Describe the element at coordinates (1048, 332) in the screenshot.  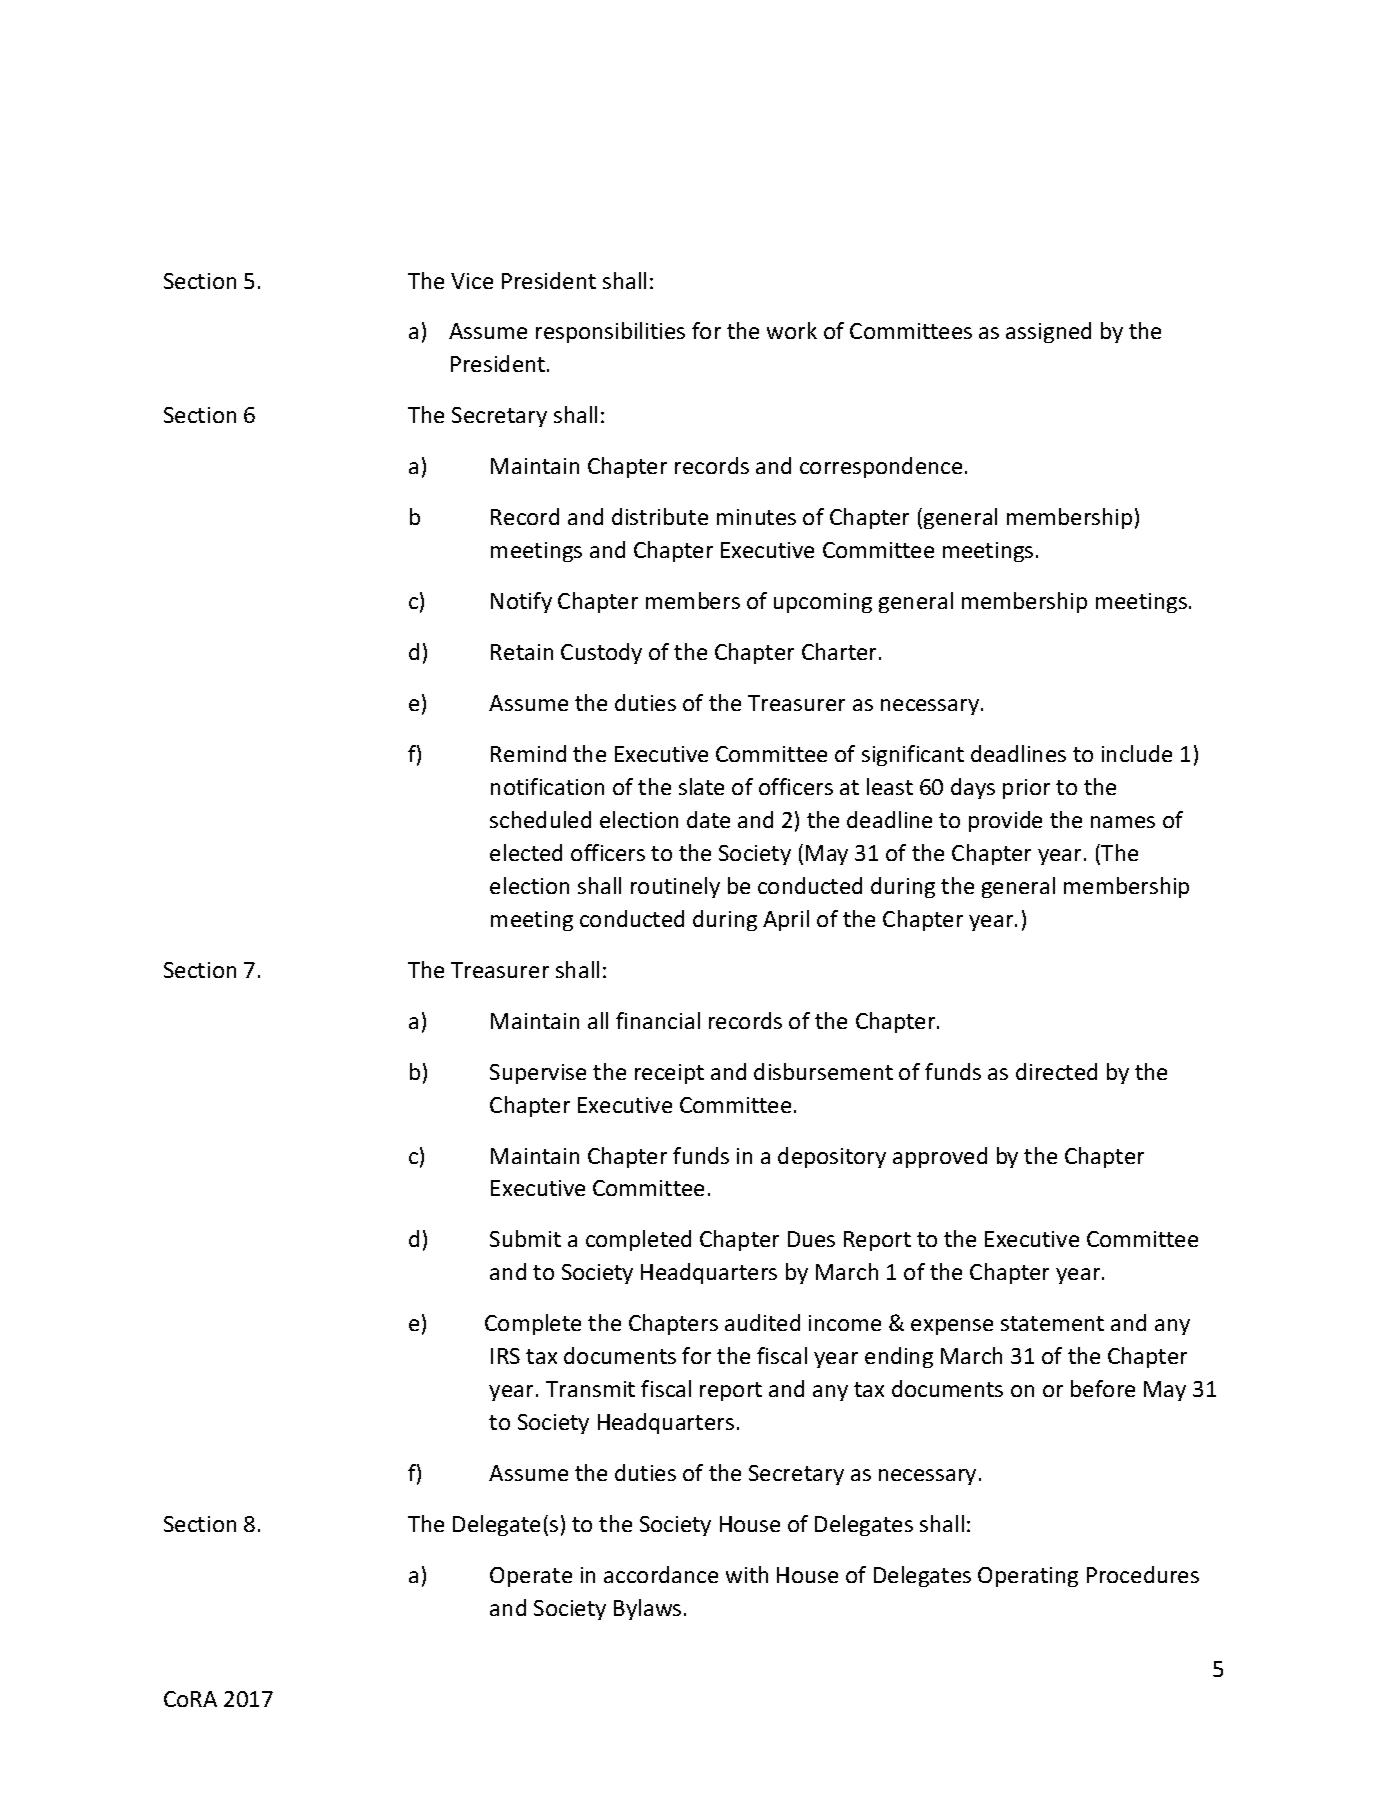
I see `assigned` at that location.
